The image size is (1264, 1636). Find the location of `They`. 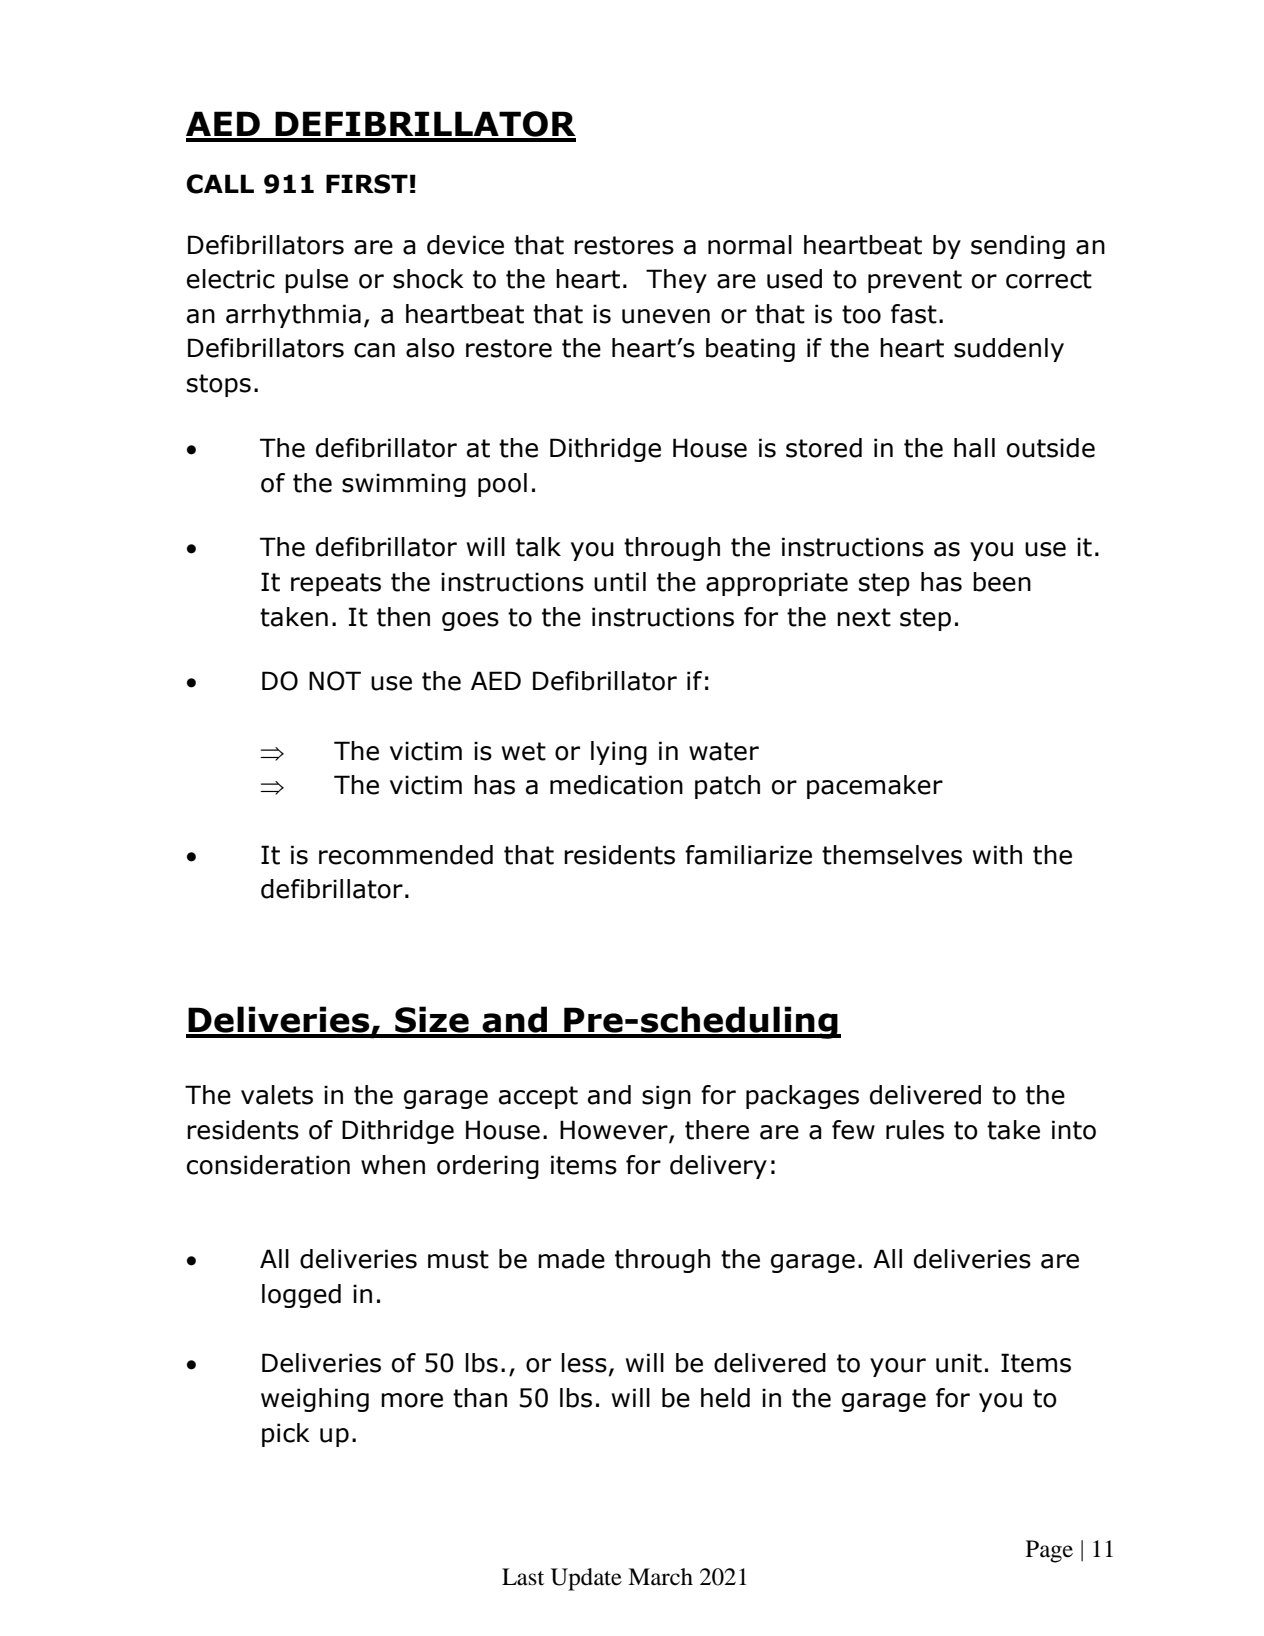

They is located at coordinates (676, 281).
